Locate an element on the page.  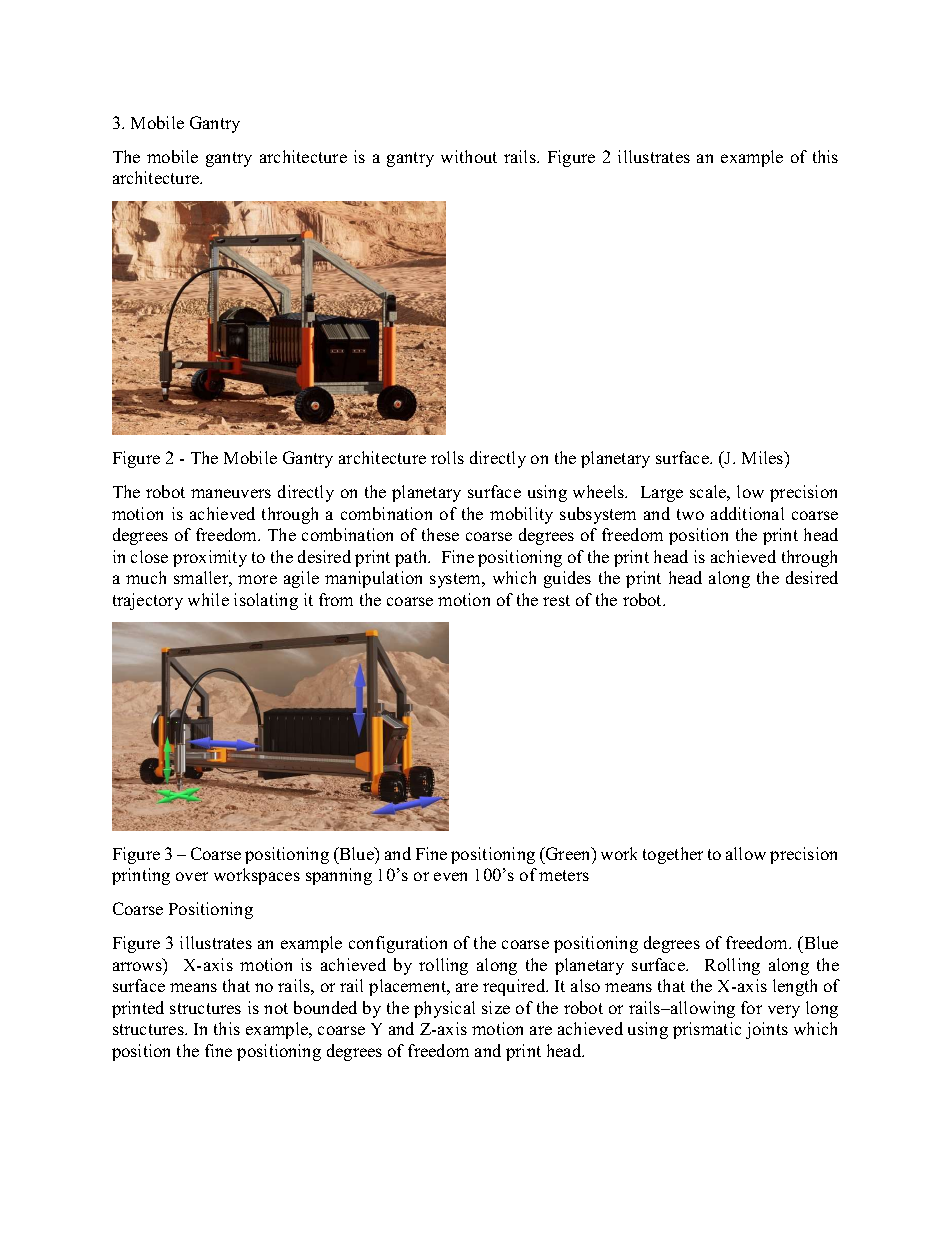
Large is located at coordinates (662, 494).
